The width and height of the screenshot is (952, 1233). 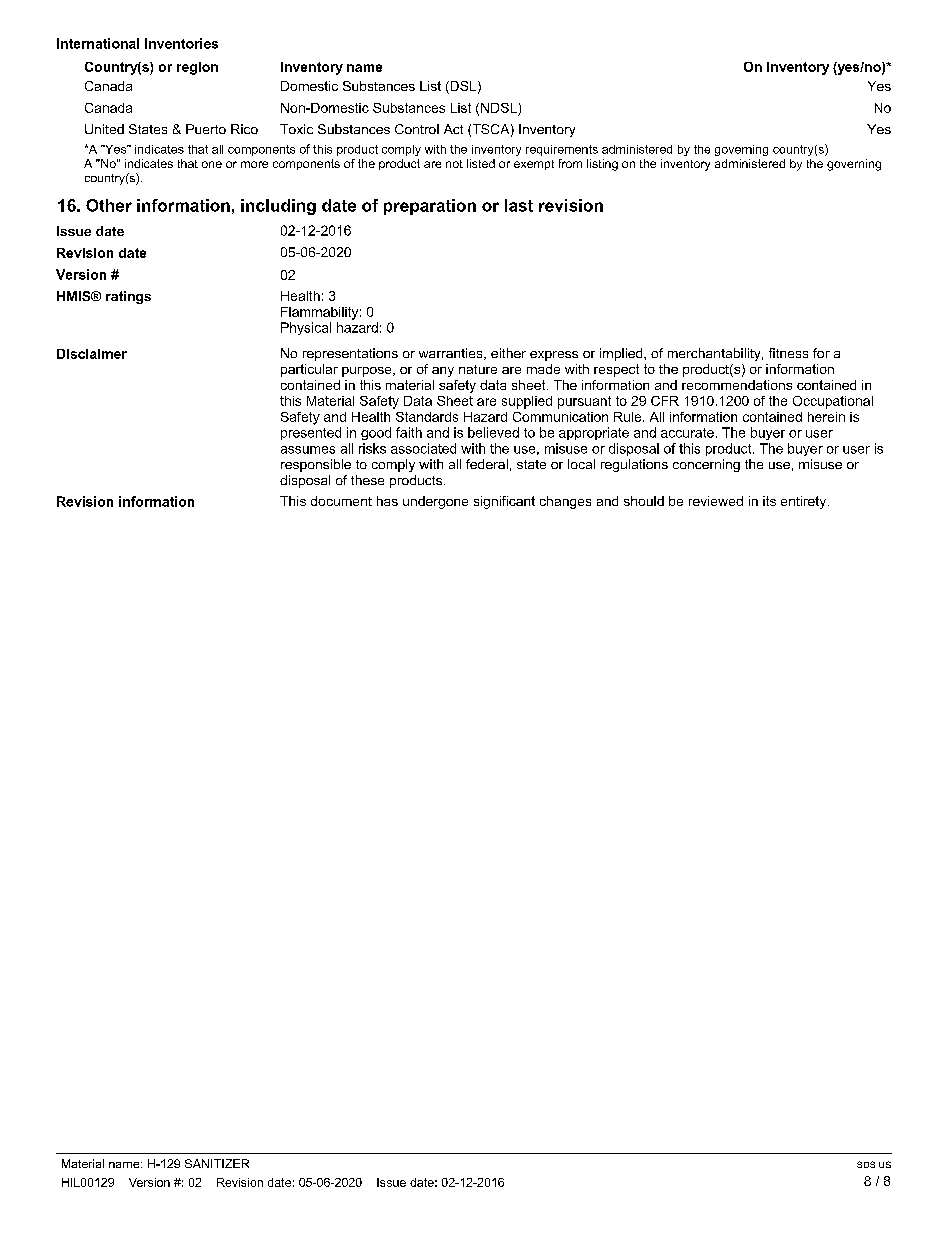 What do you see at coordinates (452, 354) in the screenshot?
I see `warranties` at bounding box center [452, 354].
